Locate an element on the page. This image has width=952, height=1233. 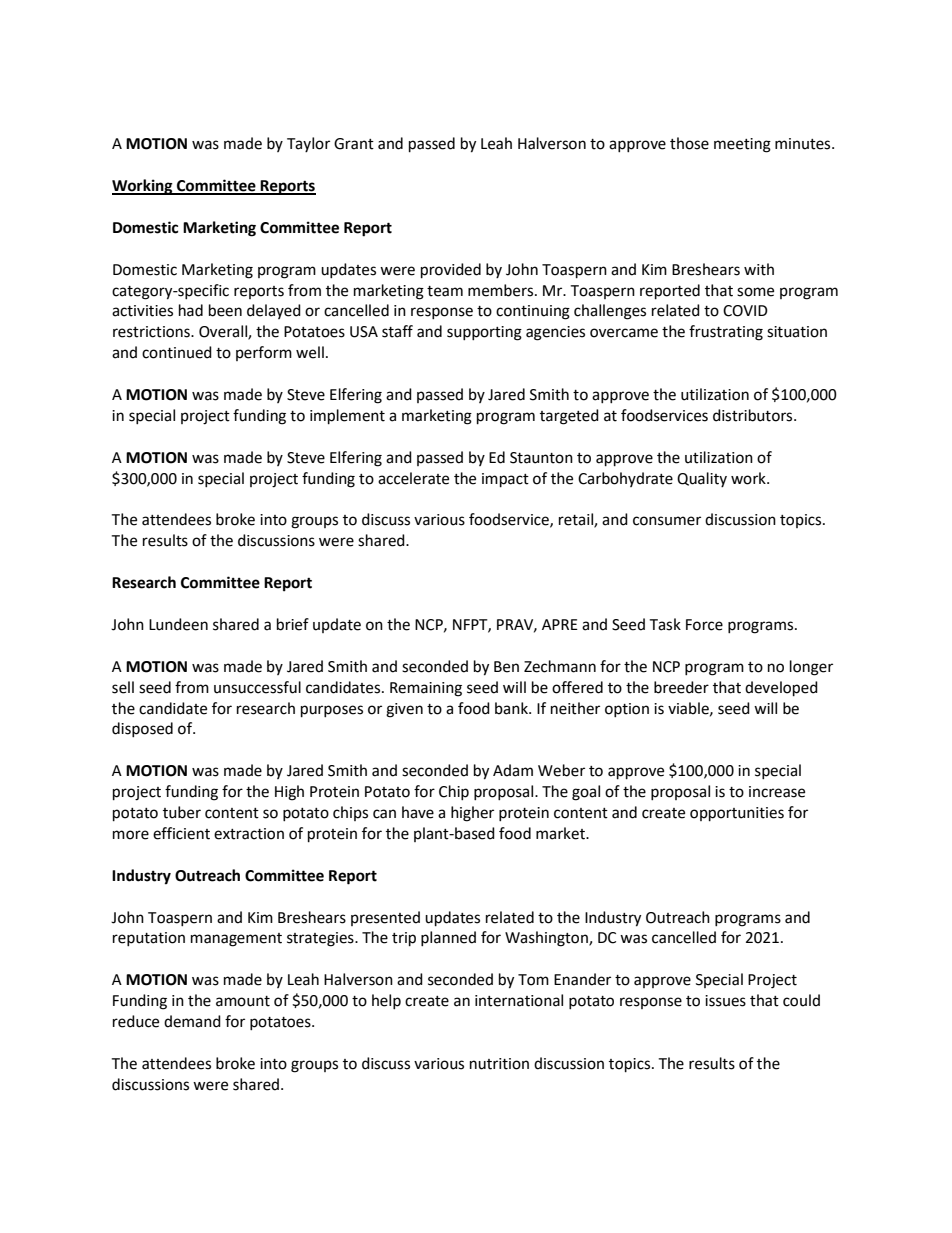
demand is located at coordinates (192, 1021).
